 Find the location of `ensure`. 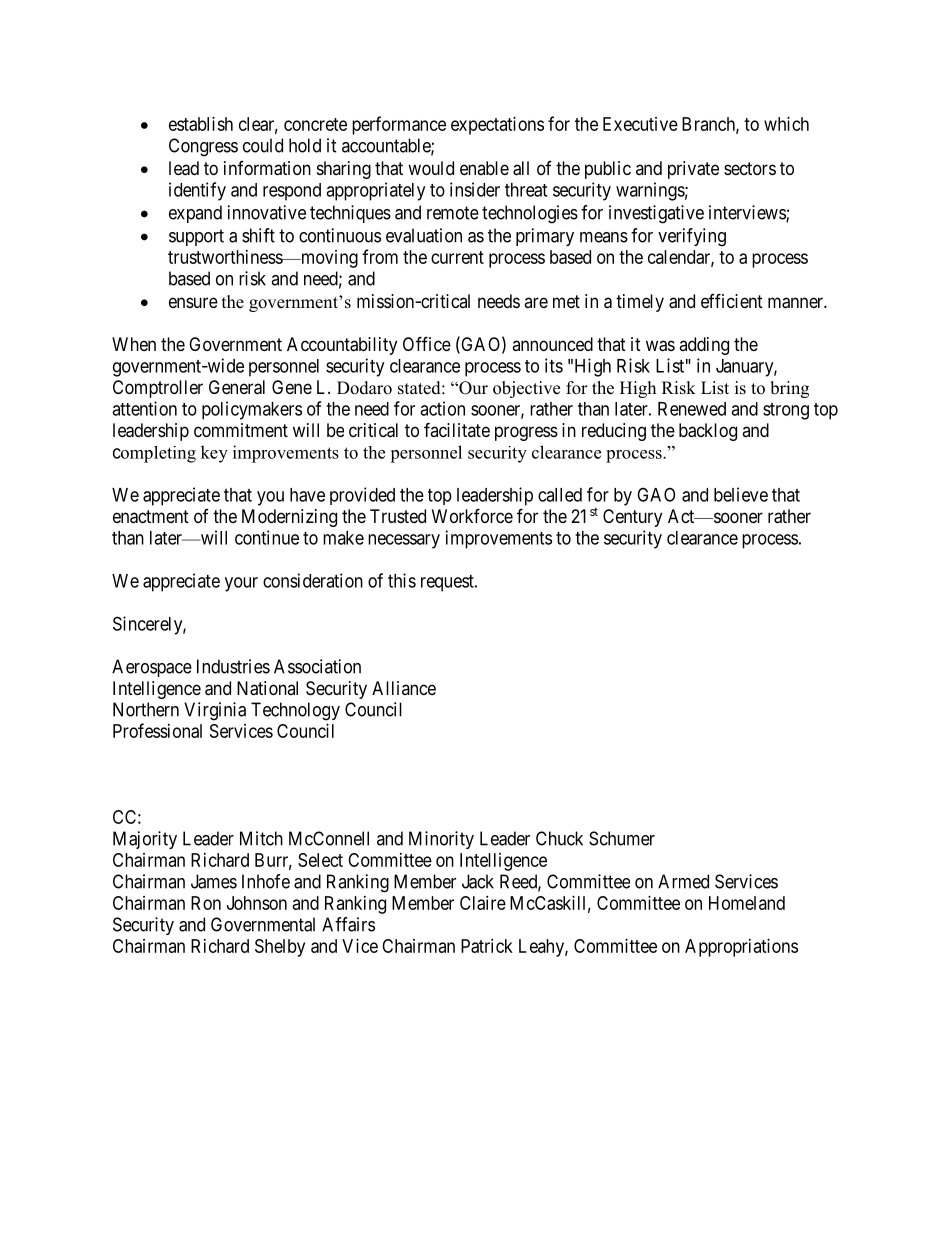

ensure is located at coordinates (193, 302).
